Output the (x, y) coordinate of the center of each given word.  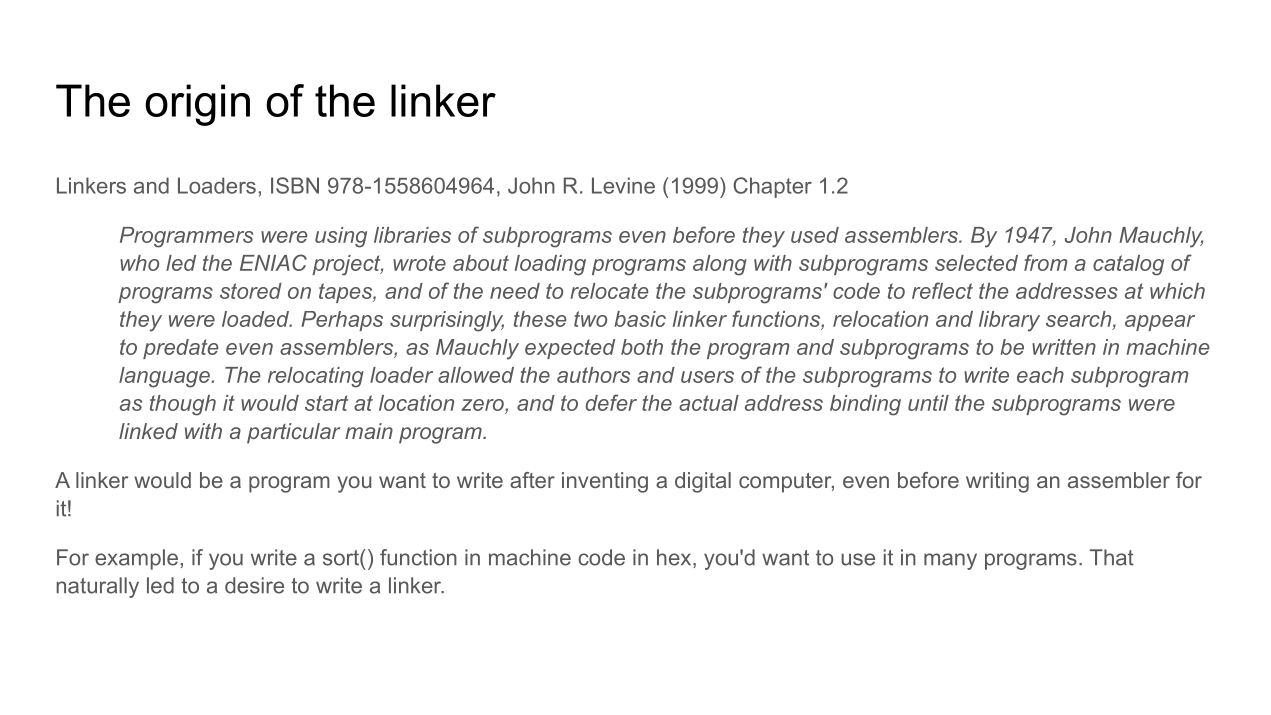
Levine (623, 185)
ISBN (295, 185)
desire (254, 585)
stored (251, 291)
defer (611, 402)
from (1046, 262)
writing (997, 482)
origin (197, 105)
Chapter (772, 187)
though (183, 405)
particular (293, 433)
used (815, 235)
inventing (605, 482)
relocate (609, 291)
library (1009, 321)
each (1040, 375)
